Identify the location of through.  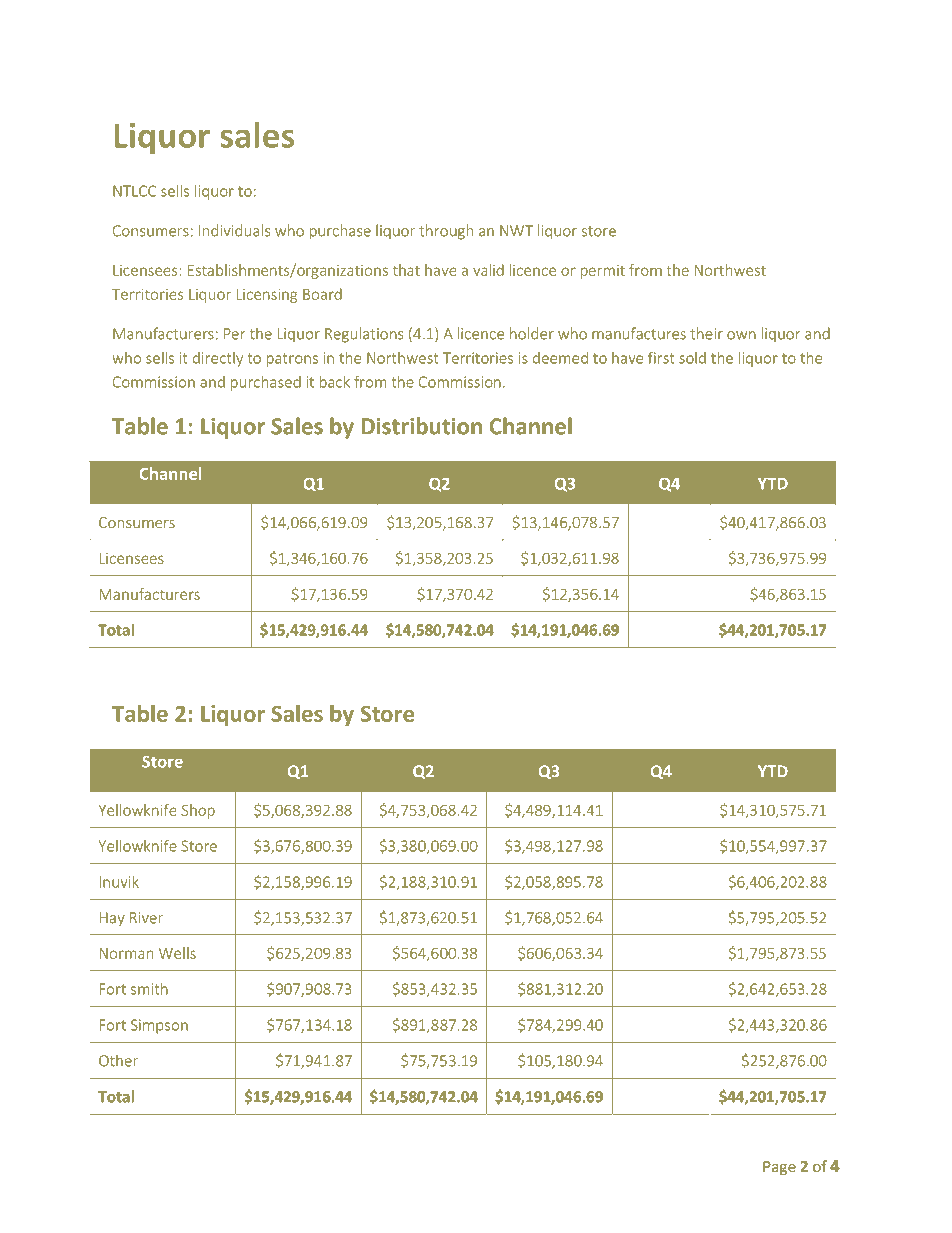
(446, 232).
